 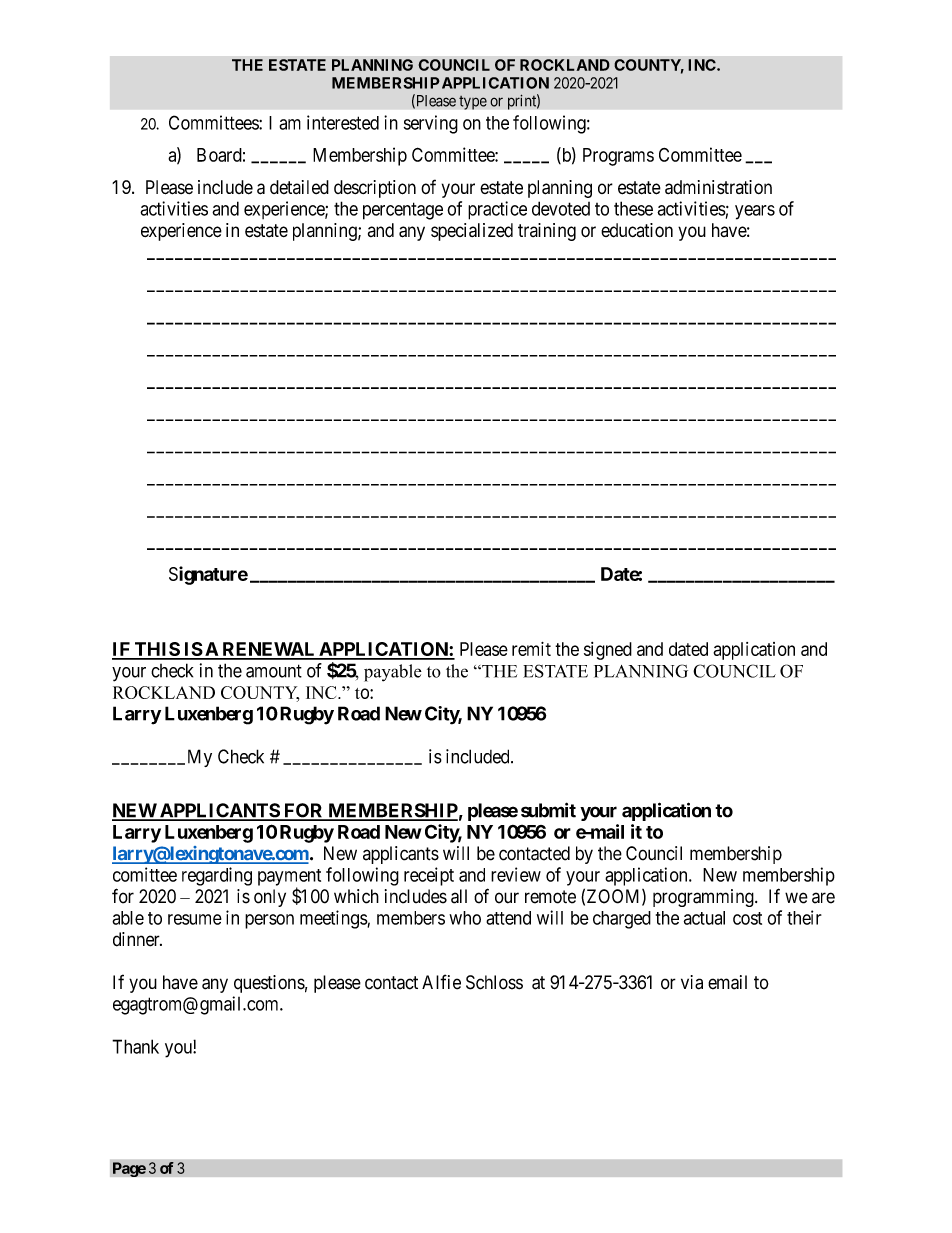 I want to click on administration, so click(x=718, y=187).
